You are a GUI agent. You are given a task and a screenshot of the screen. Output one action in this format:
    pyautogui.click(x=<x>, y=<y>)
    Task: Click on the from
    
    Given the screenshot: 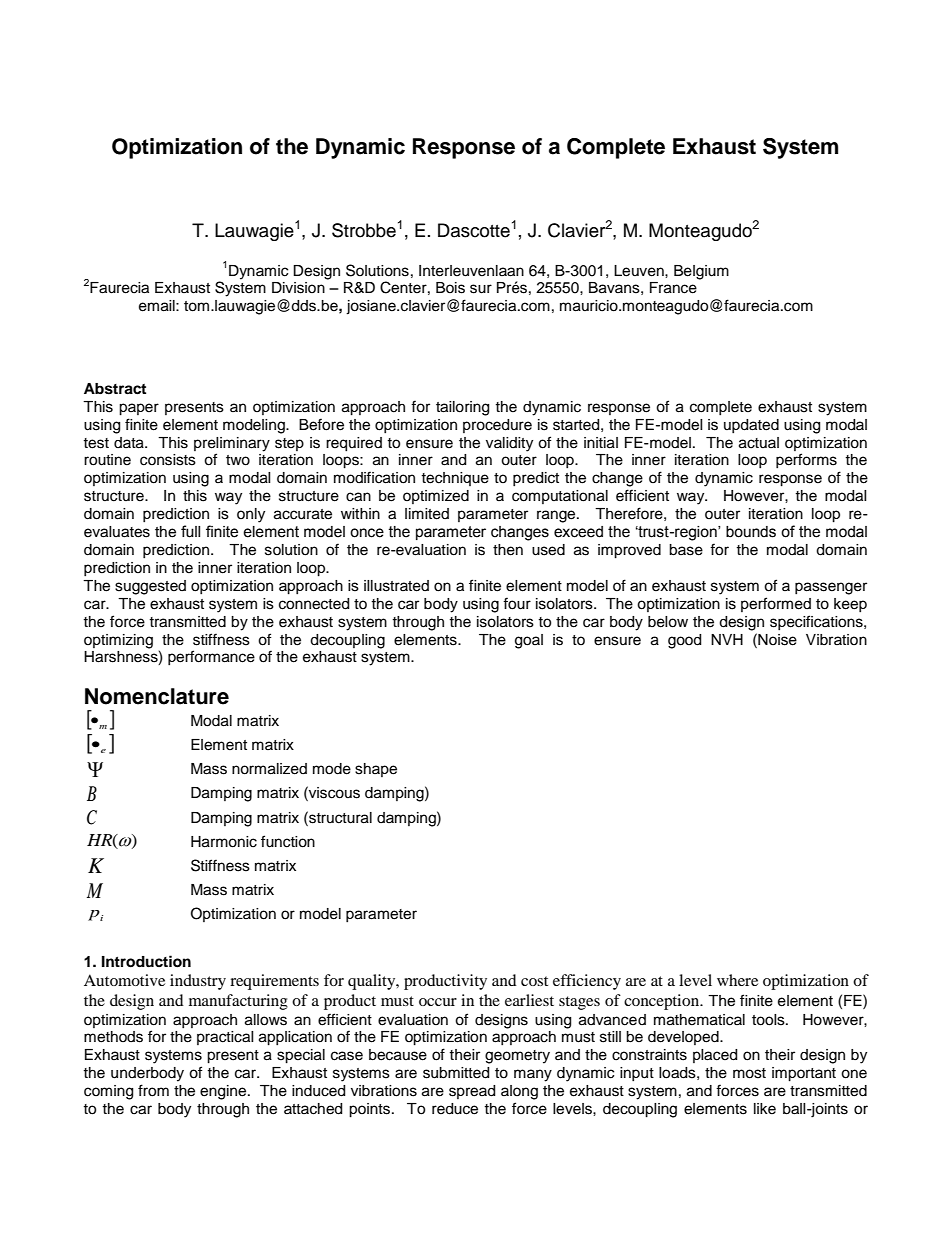 What is the action you would take?
    pyautogui.click(x=153, y=1090)
